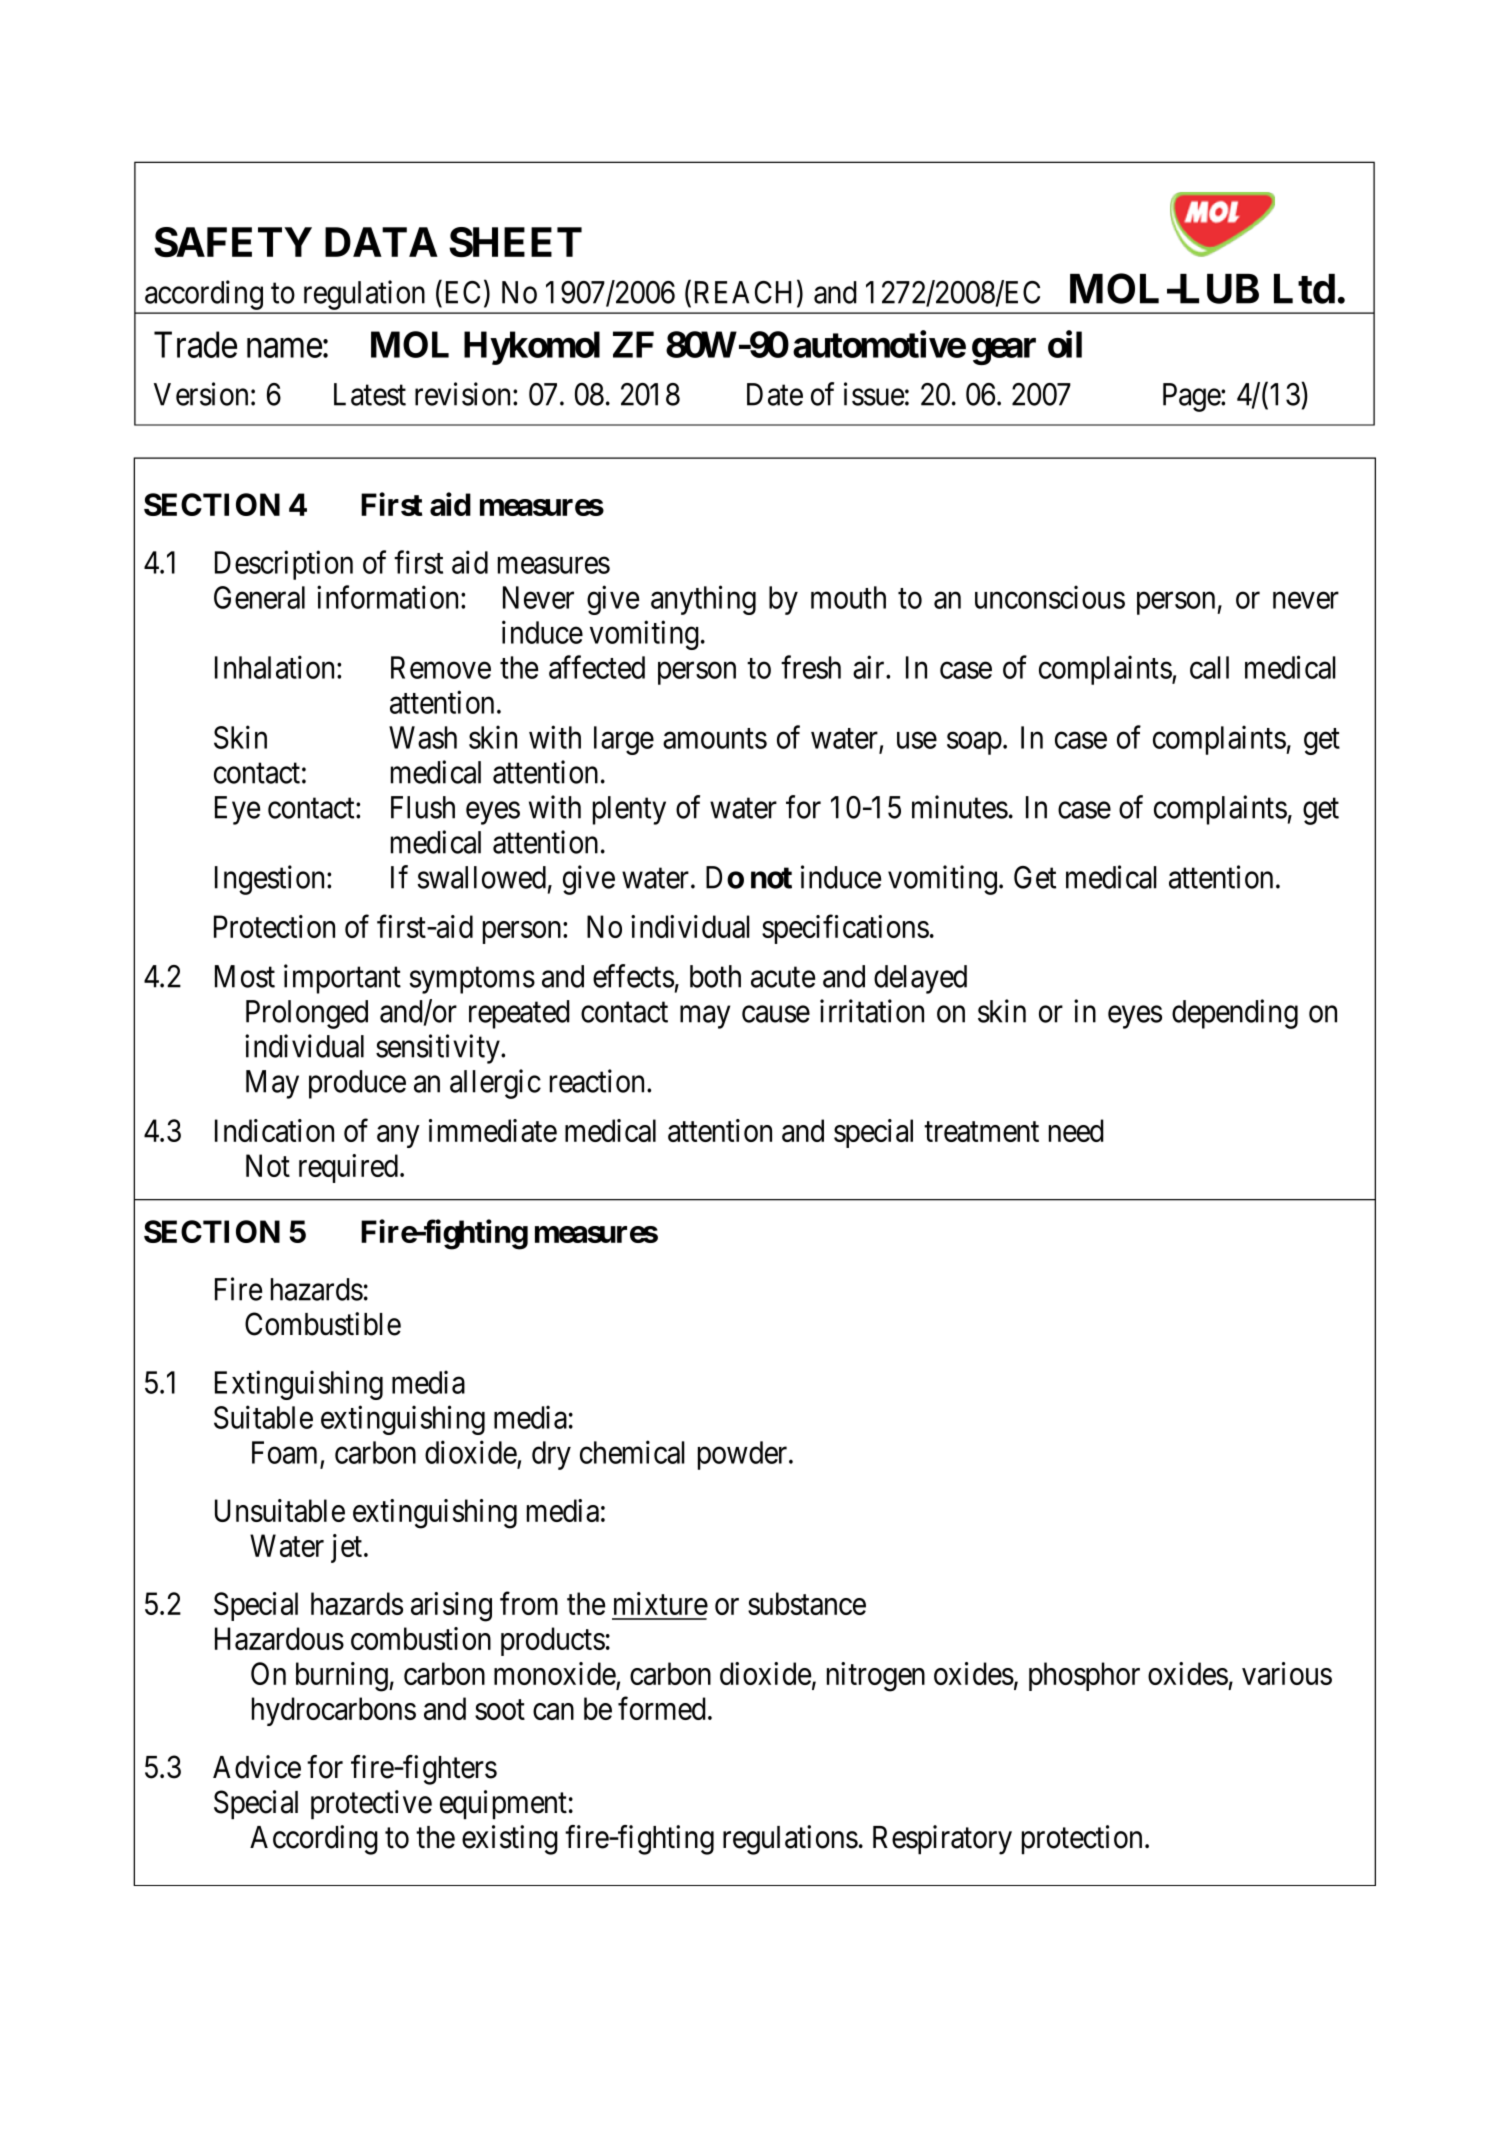  Describe the element at coordinates (662, 1708) in the document. I see `formed` at that location.
